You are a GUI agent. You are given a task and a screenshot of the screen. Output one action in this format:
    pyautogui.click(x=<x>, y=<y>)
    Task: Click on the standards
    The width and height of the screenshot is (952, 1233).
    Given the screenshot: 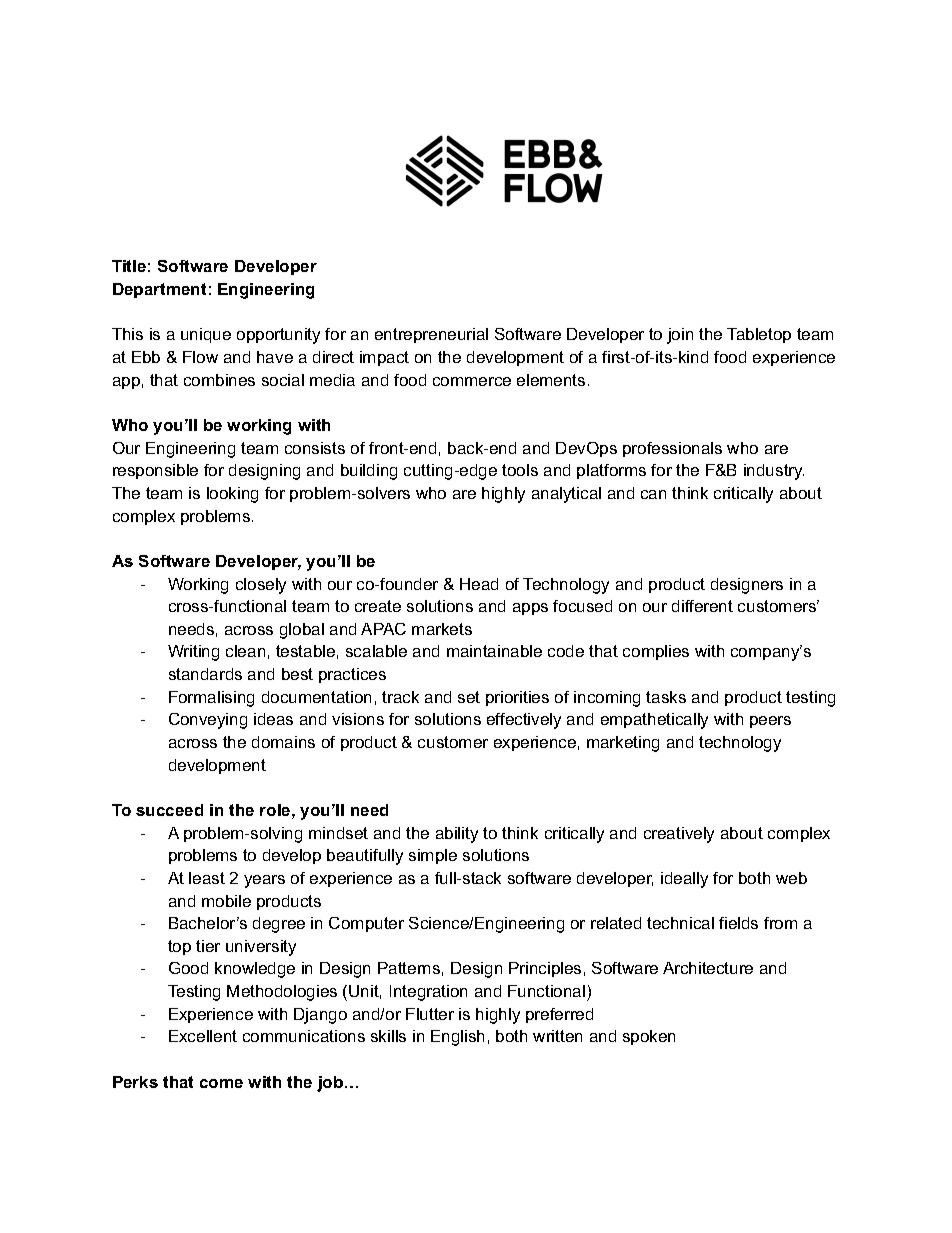 What is the action you would take?
    pyautogui.click(x=205, y=674)
